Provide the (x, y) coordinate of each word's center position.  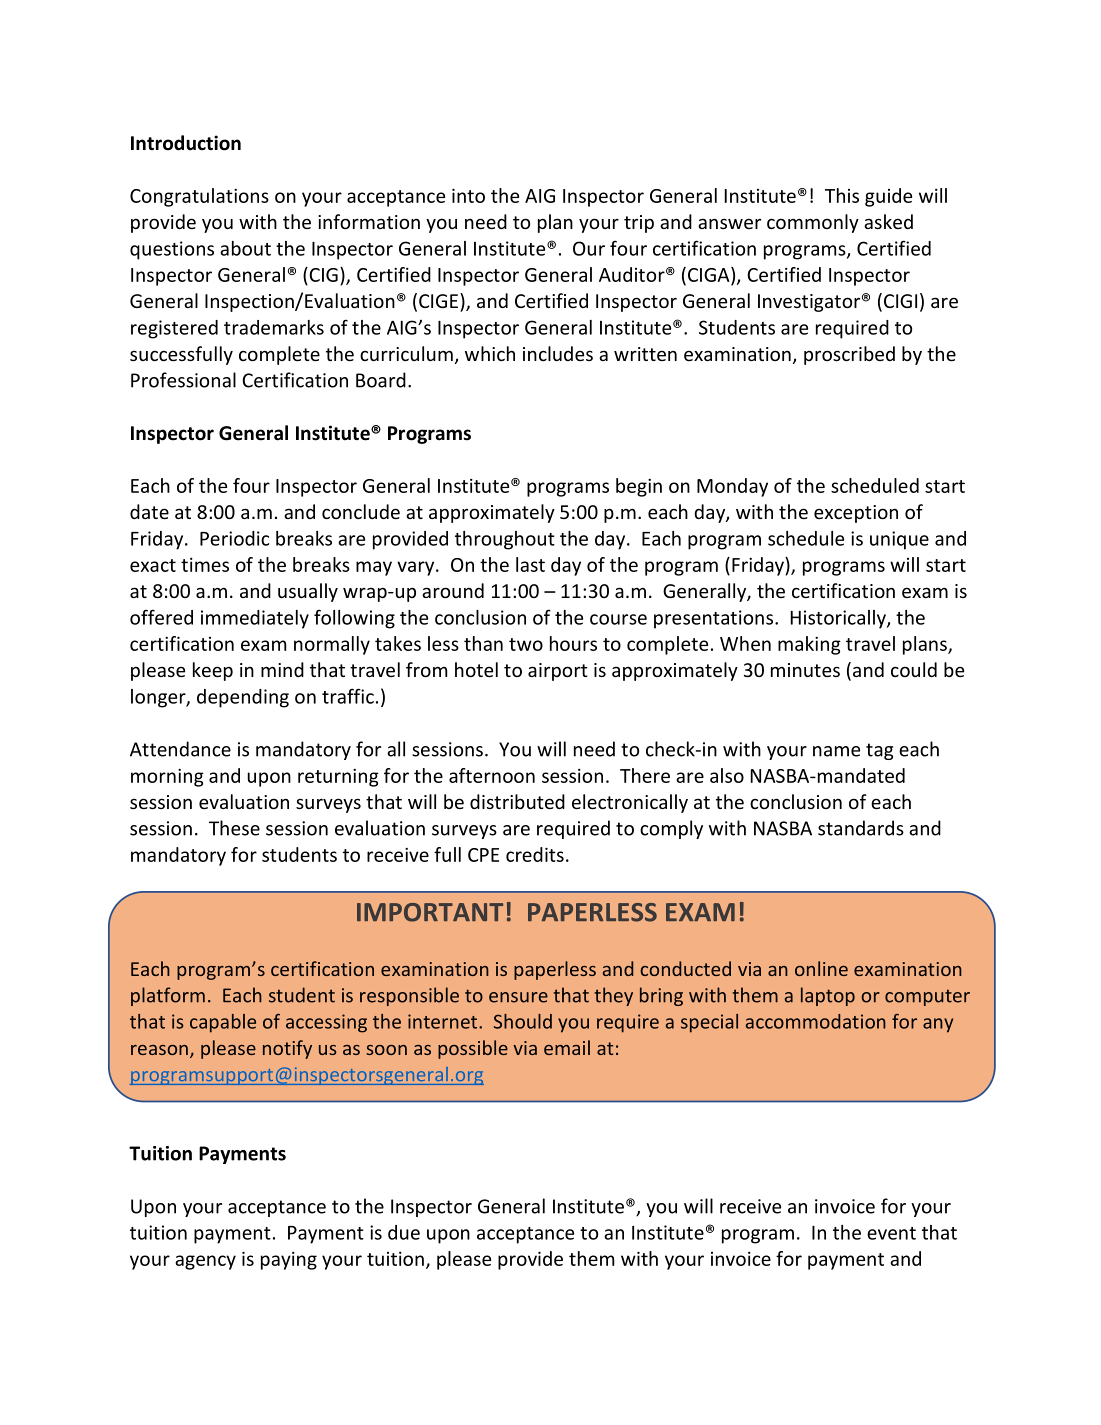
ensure (518, 997)
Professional (183, 380)
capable (223, 1023)
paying (289, 1261)
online (821, 968)
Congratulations (199, 197)
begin (639, 487)
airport (558, 672)
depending (243, 698)
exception (856, 514)
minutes (805, 670)
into (468, 195)
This (842, 195)
